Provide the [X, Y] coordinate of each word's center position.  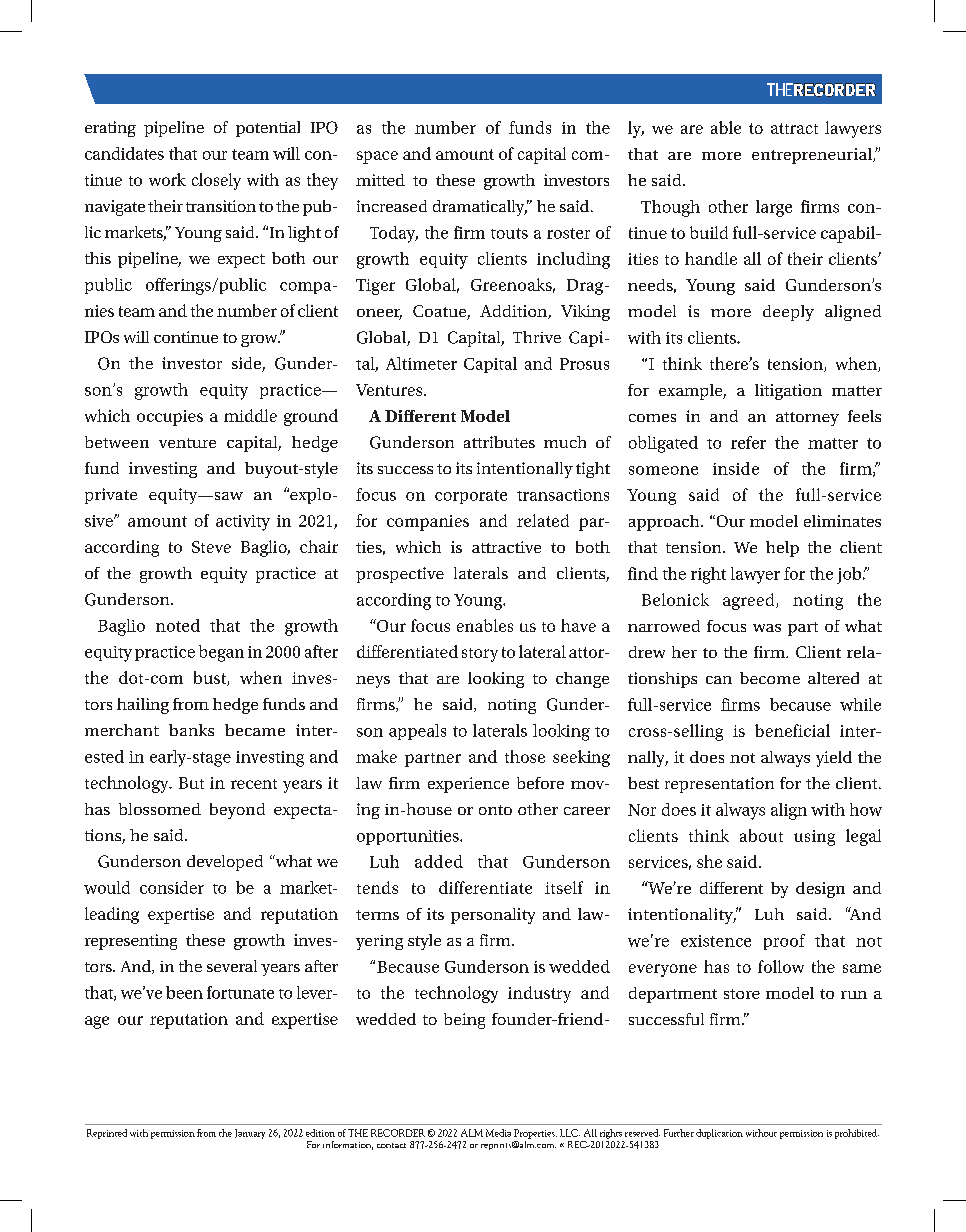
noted [178, 625]
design [820, 890]
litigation [788, 392]
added [439, 861]
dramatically [480, 208]
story [480, 655]
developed [225, 863]
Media [498, 1133]
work [167, 179]
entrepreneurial [813, 156]
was [767, 628]
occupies [170, 418]
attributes [499, 442]
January [250, 1134]
